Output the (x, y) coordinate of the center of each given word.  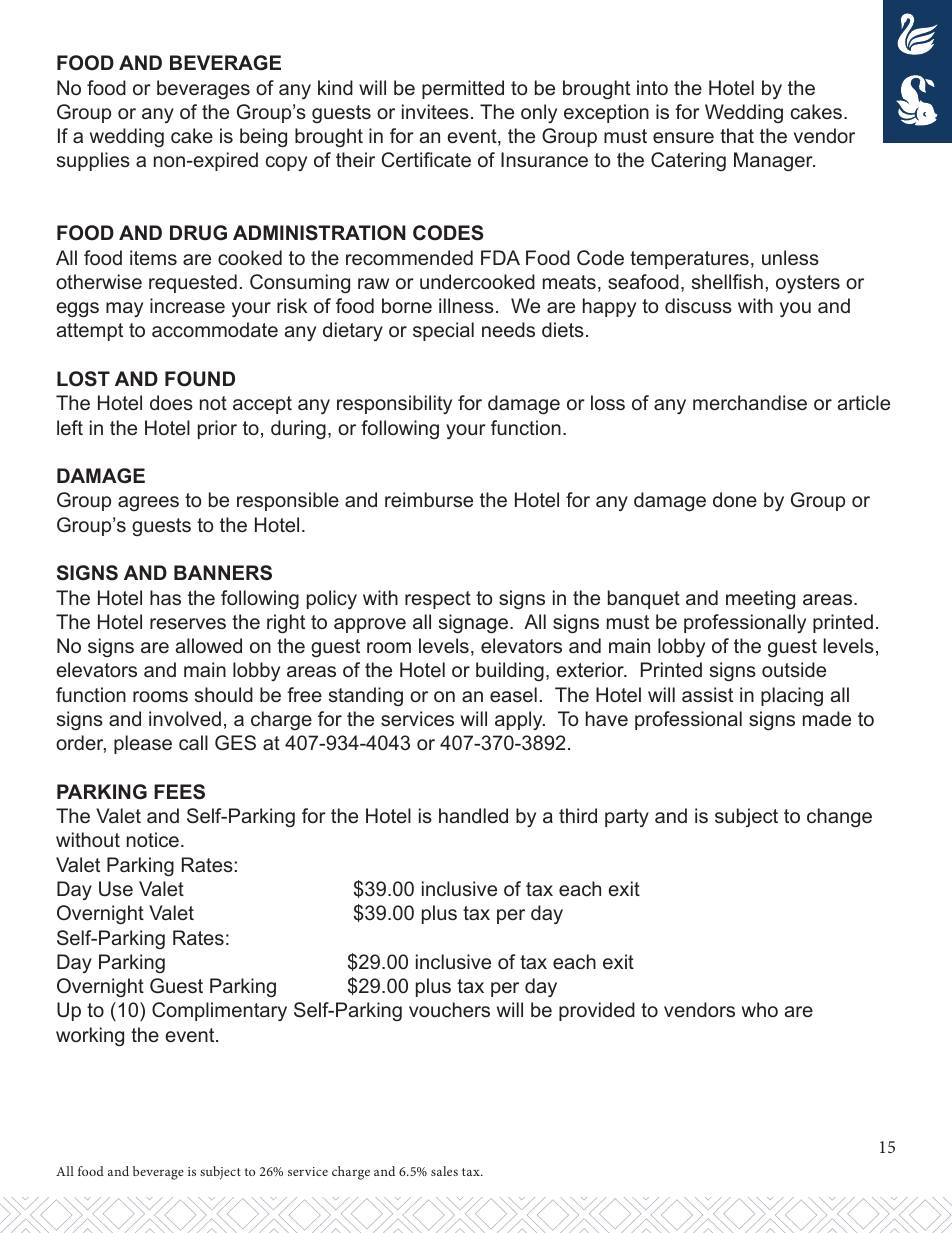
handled (473, 815)
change (839, 818)
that (737, 135)
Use (116, 888)
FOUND (200, 379)
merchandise (750, 402)
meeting (760, 600)
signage (475, 624)
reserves (188, 623)
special (443, 331)
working (90, 1037)
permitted (463, 89)
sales (444, 1171)
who (760, 1009)
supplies (93, 161)
